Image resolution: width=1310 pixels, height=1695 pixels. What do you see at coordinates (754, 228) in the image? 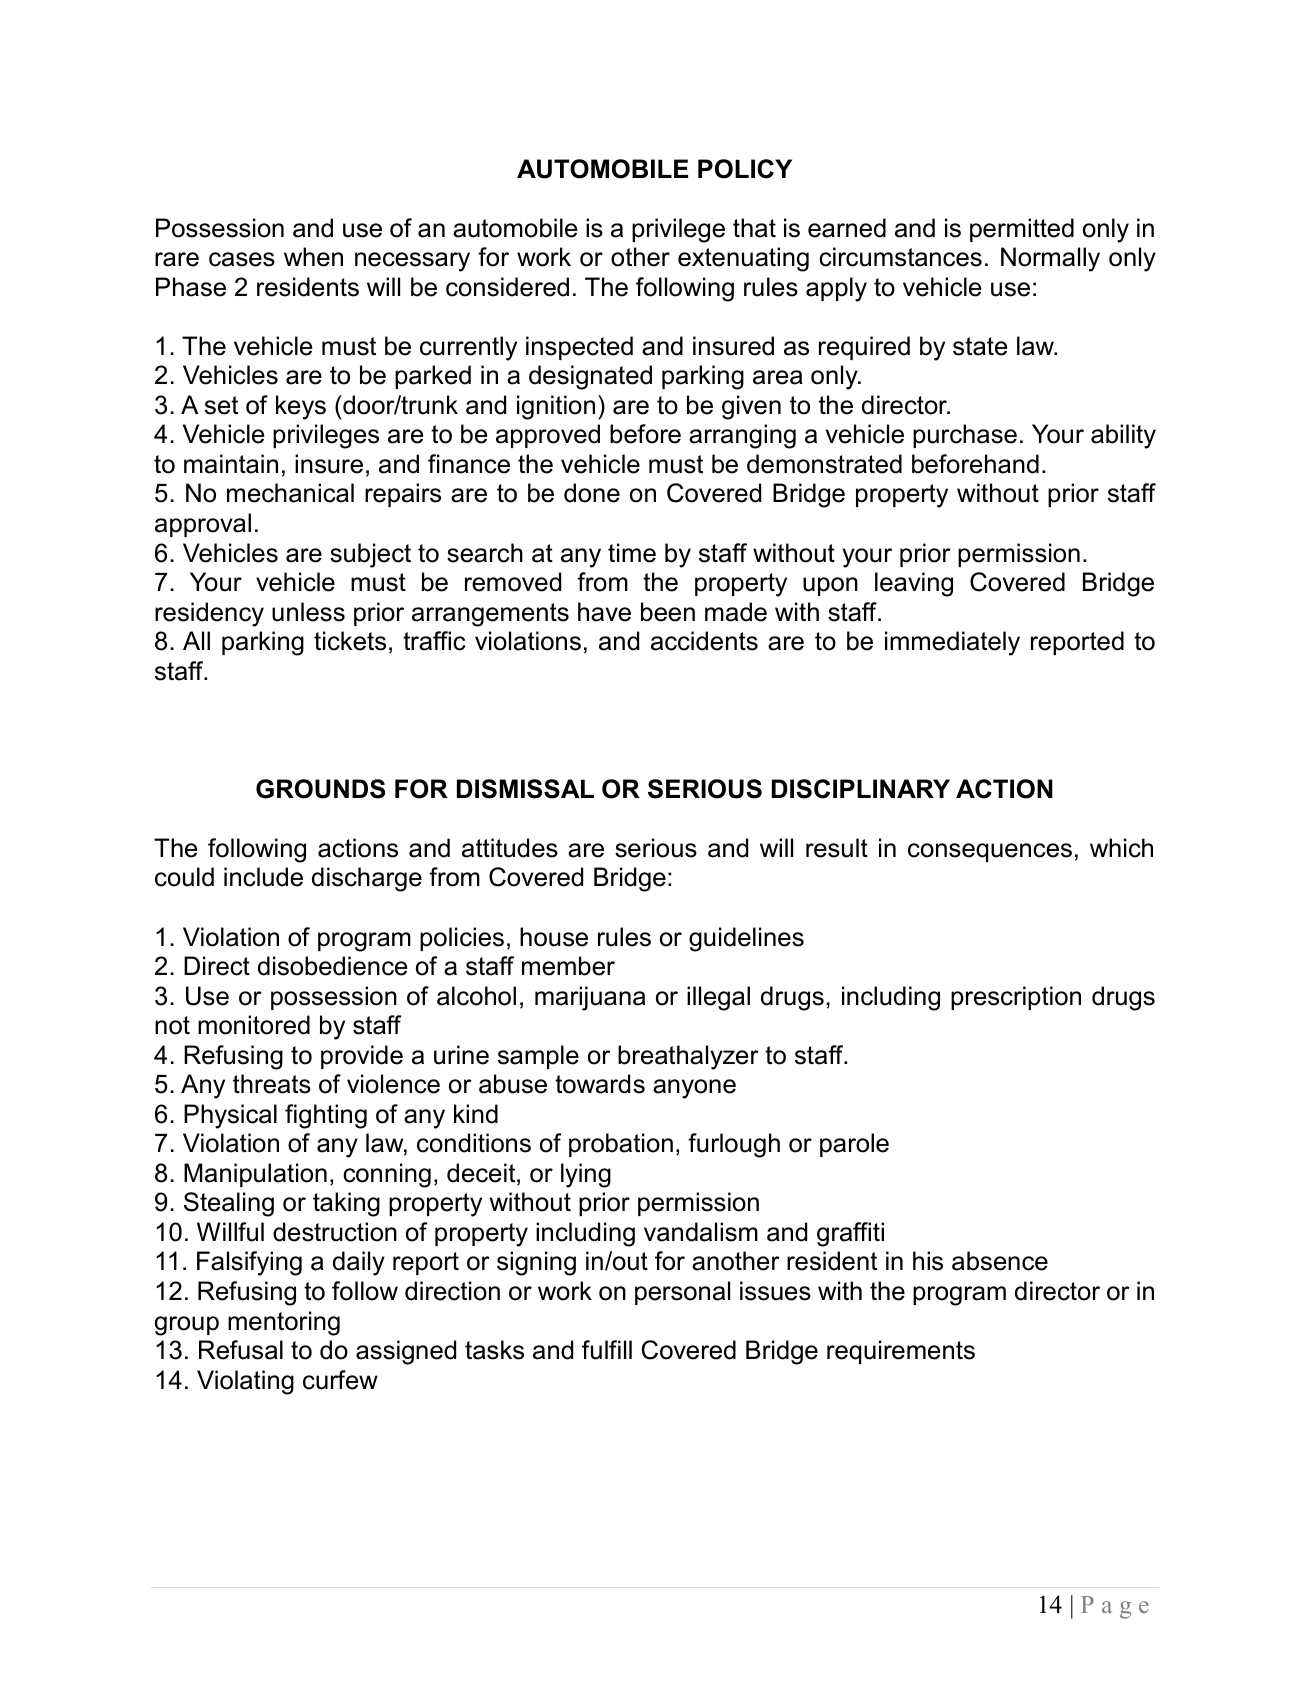
I see `that` at bounding box center [754, 228].
